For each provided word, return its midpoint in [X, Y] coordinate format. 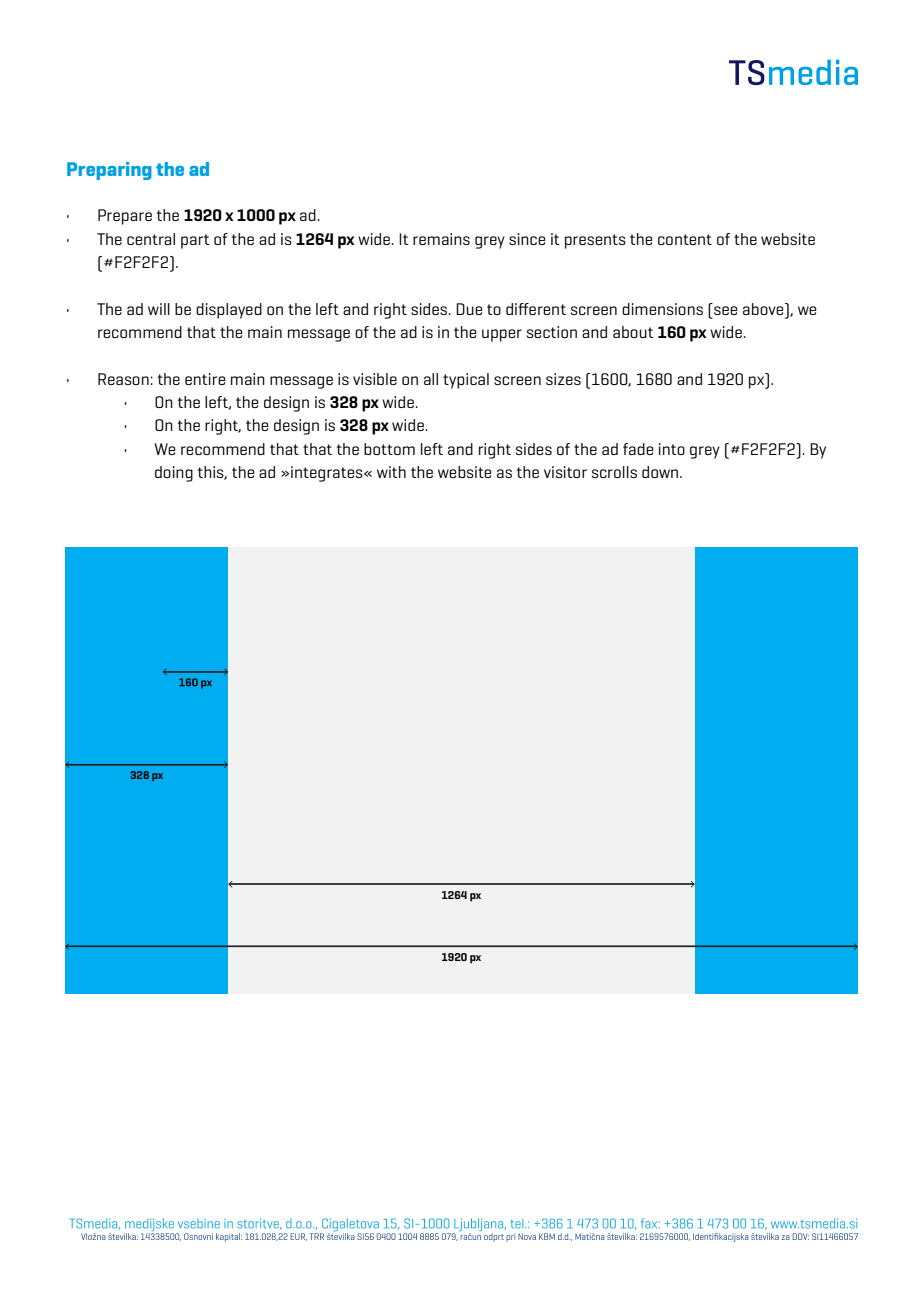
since [527, 239]
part [195, 241]
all [431, 379]
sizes [563, 379]
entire [205, 379]
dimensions [662, 309]
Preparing [109, 171]
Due [469, 309]
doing [174, 474]
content [685, 239]
